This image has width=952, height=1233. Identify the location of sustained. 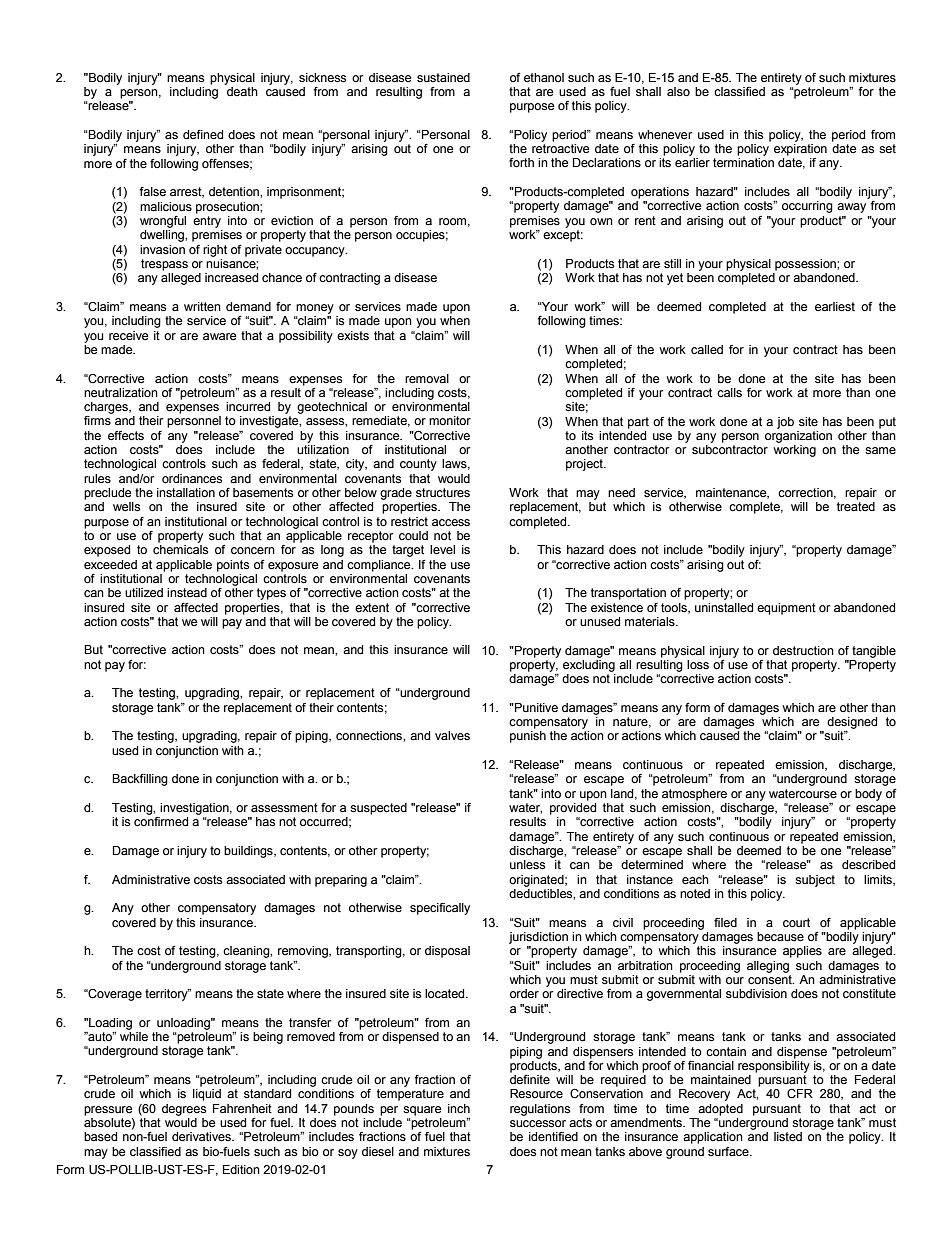
(443, 77).
